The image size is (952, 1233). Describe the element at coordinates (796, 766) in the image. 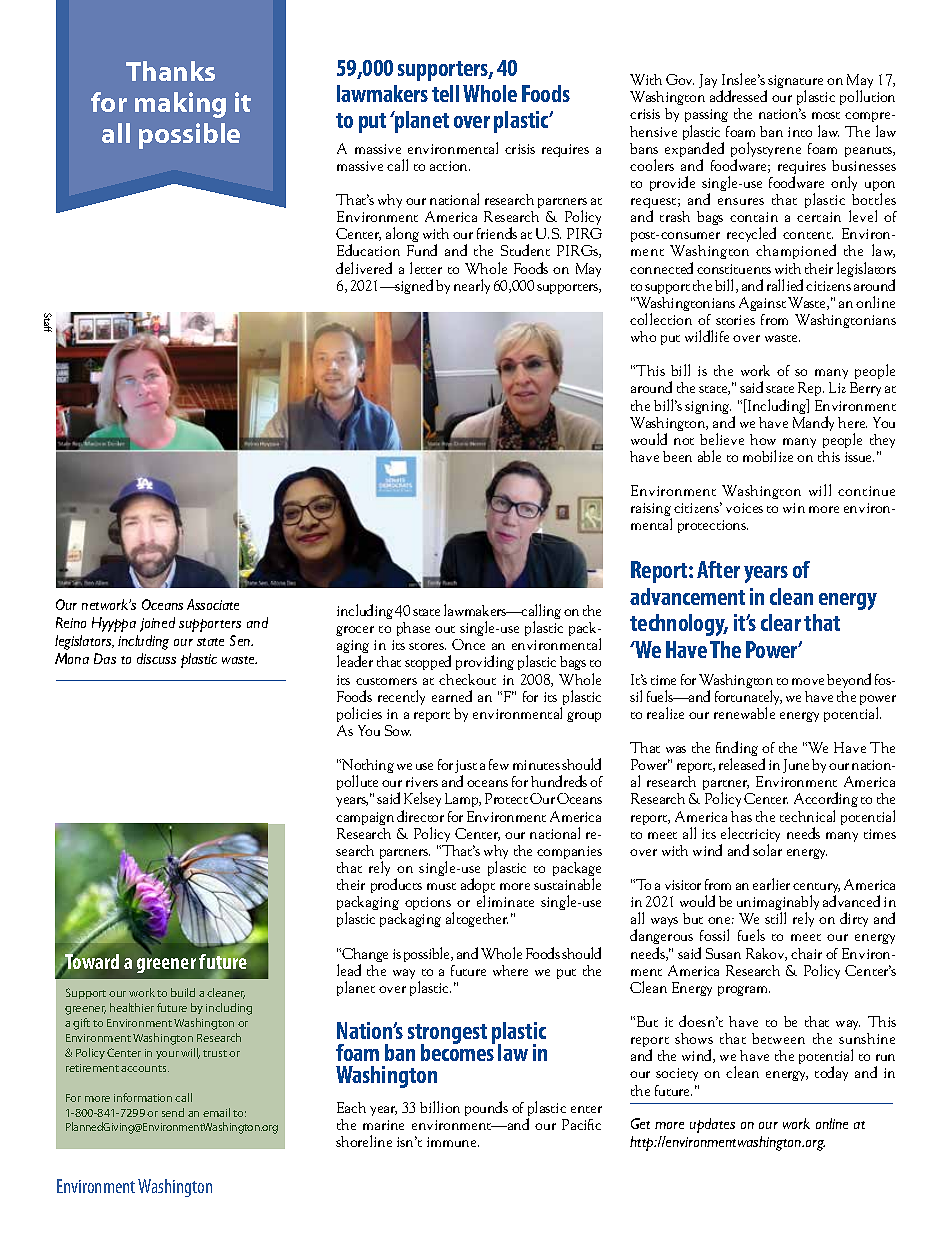

I see `June` at that location.
